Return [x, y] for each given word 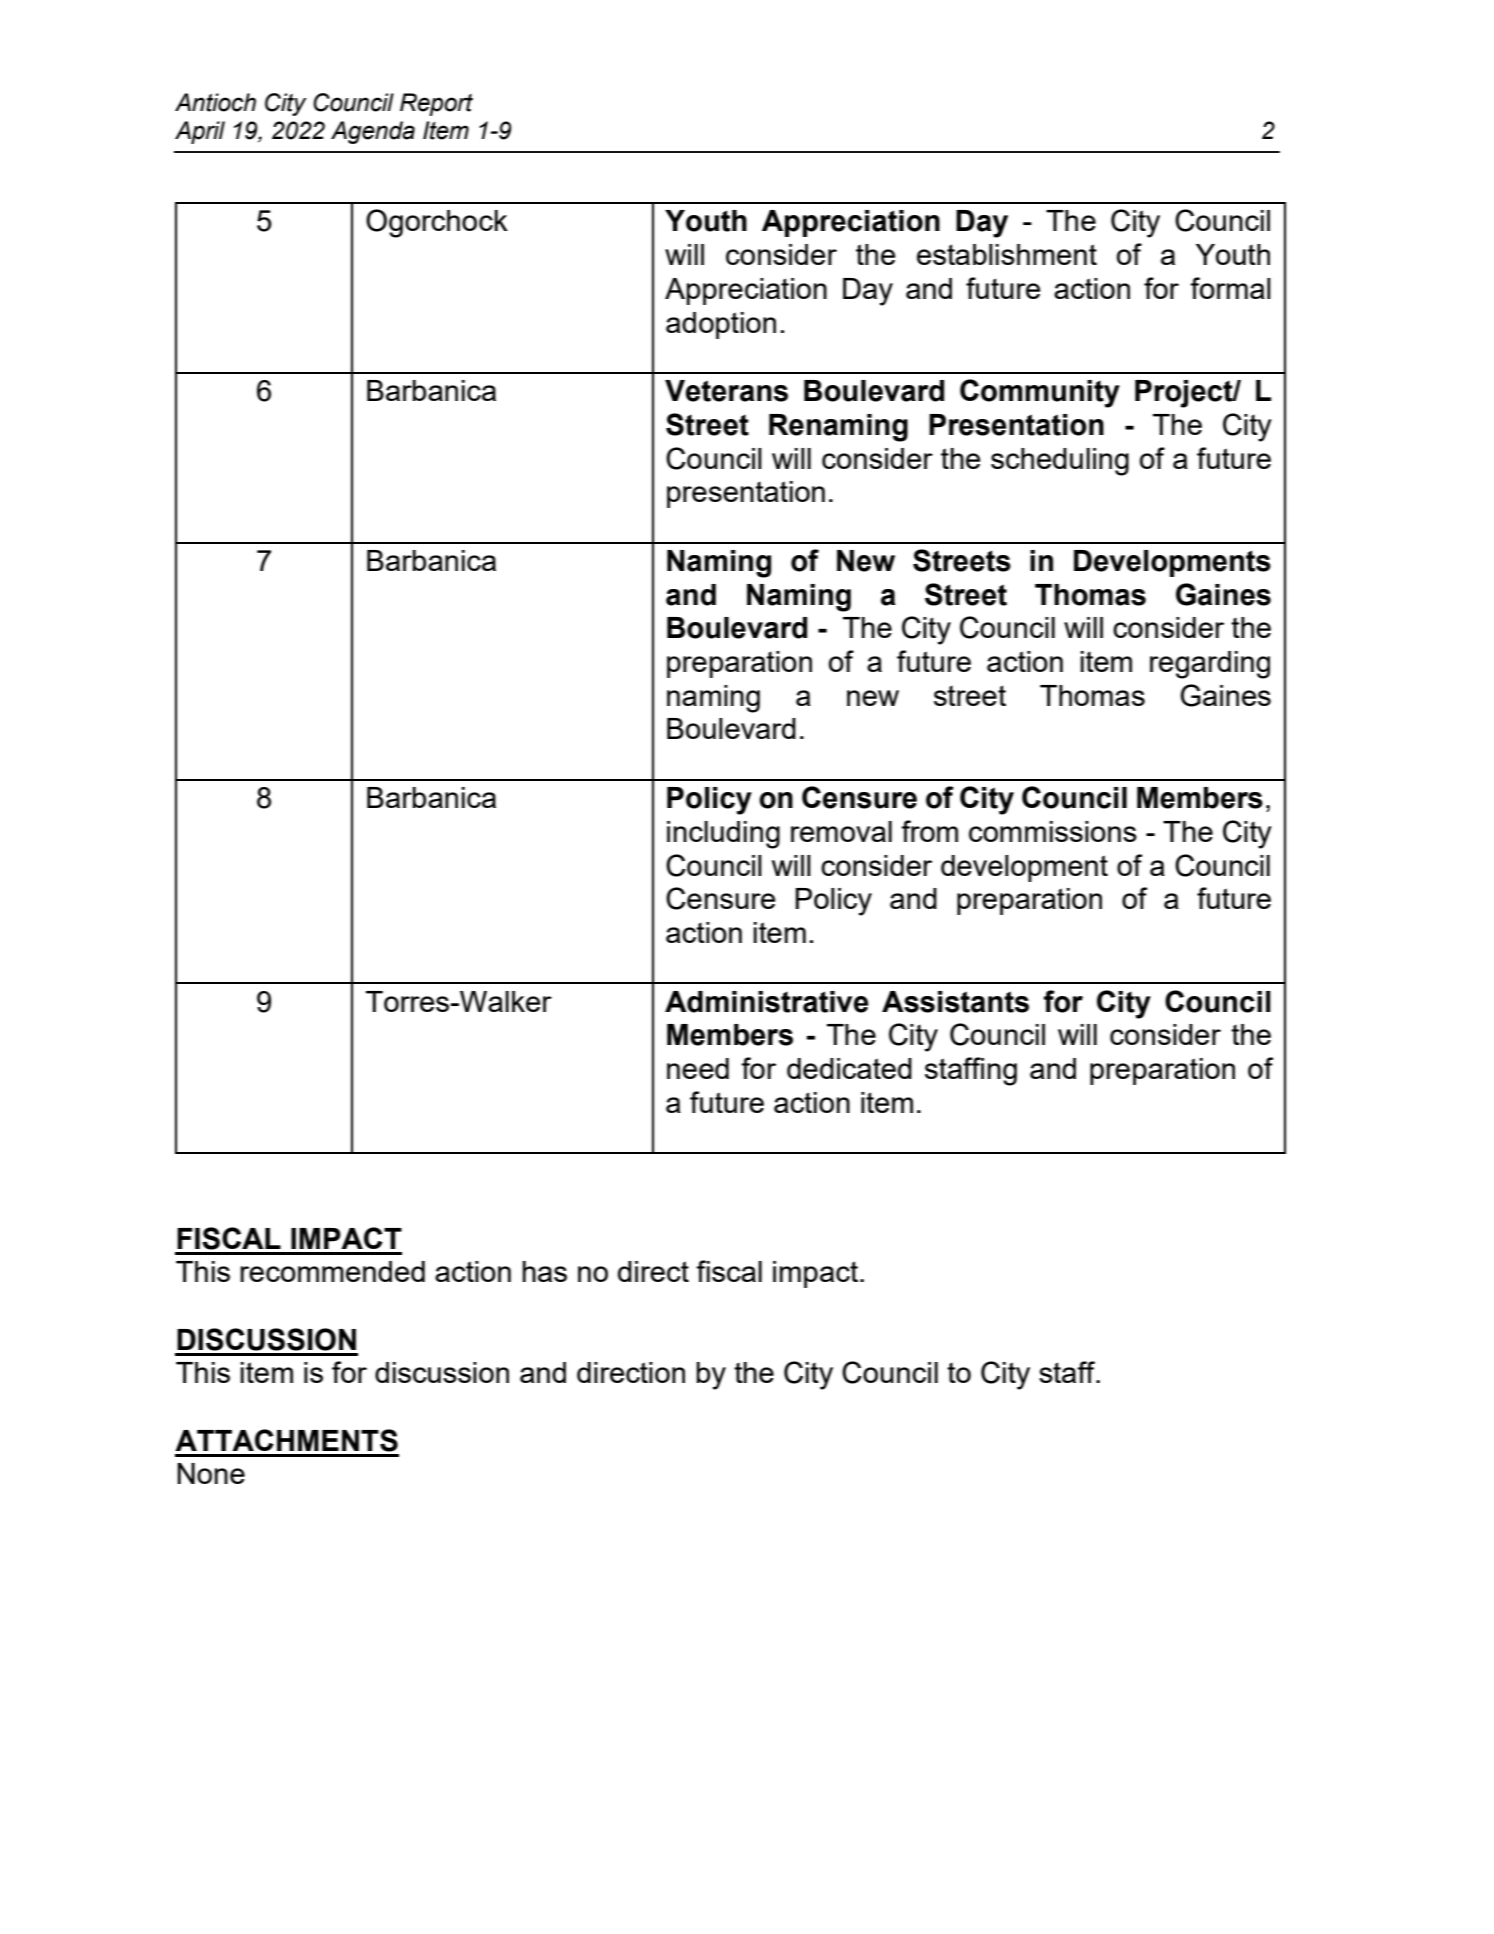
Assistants [955, 1002]
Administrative [767, 1002]
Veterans [726, 391]
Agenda [373, 132]
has [545, 1271]
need [698, 1068]
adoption [721, 325]
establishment [1007, 254]
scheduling [1060, 462]
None [211, 1473]
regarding [1210, 665]
